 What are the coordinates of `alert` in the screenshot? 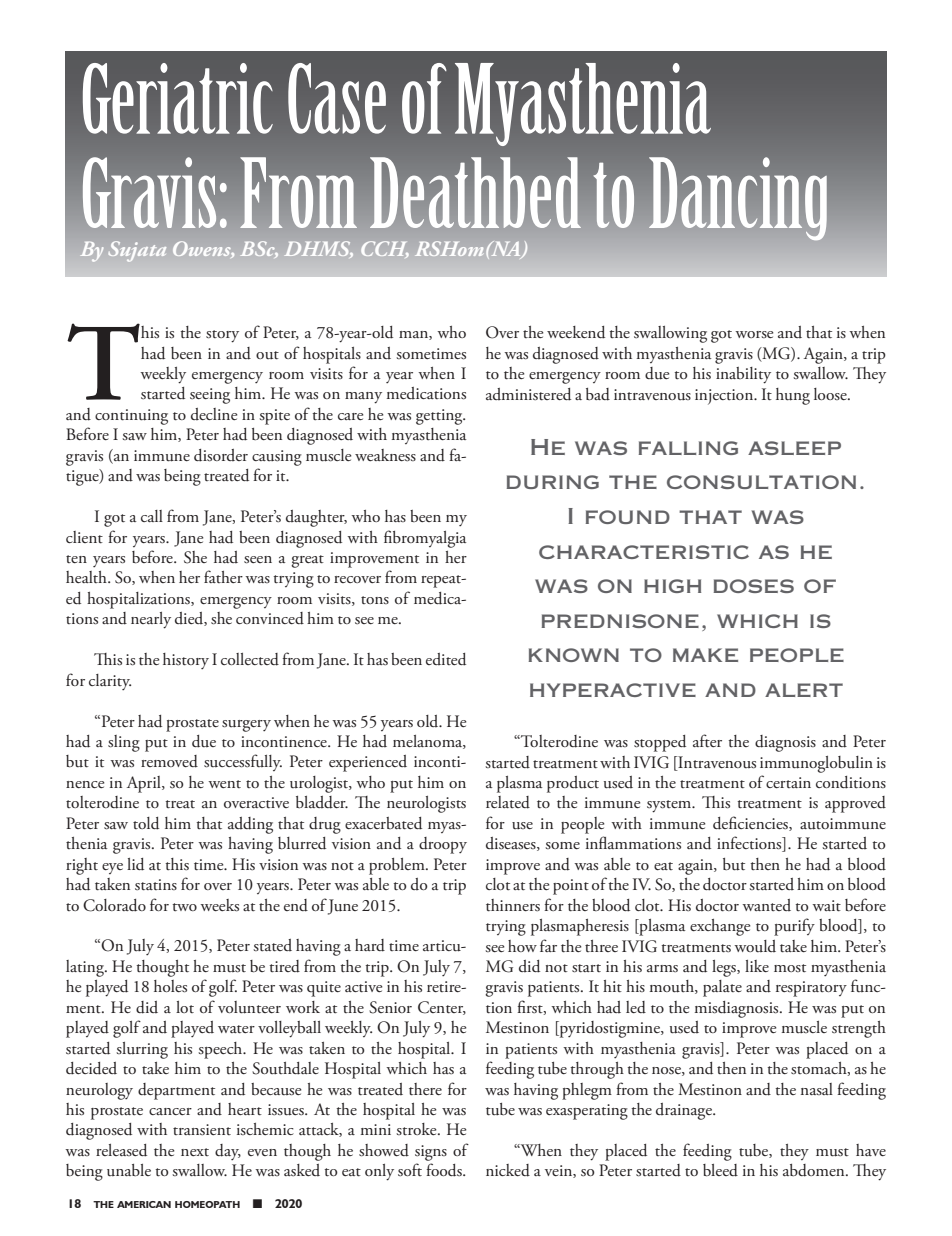 It's located at (804, 690).
